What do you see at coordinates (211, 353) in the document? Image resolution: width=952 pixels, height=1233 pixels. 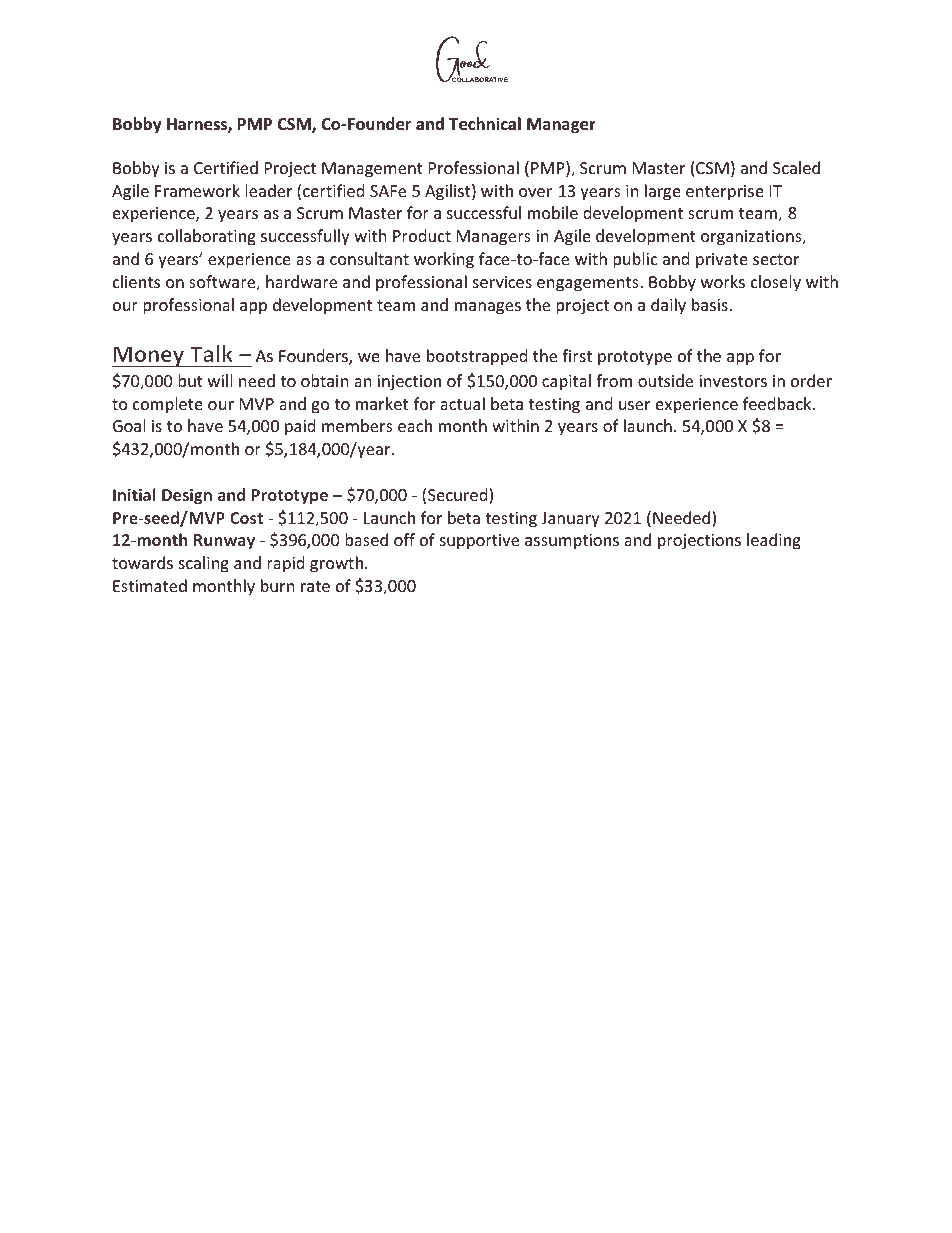 I see `Talk` at bounding box center [211, 353].
